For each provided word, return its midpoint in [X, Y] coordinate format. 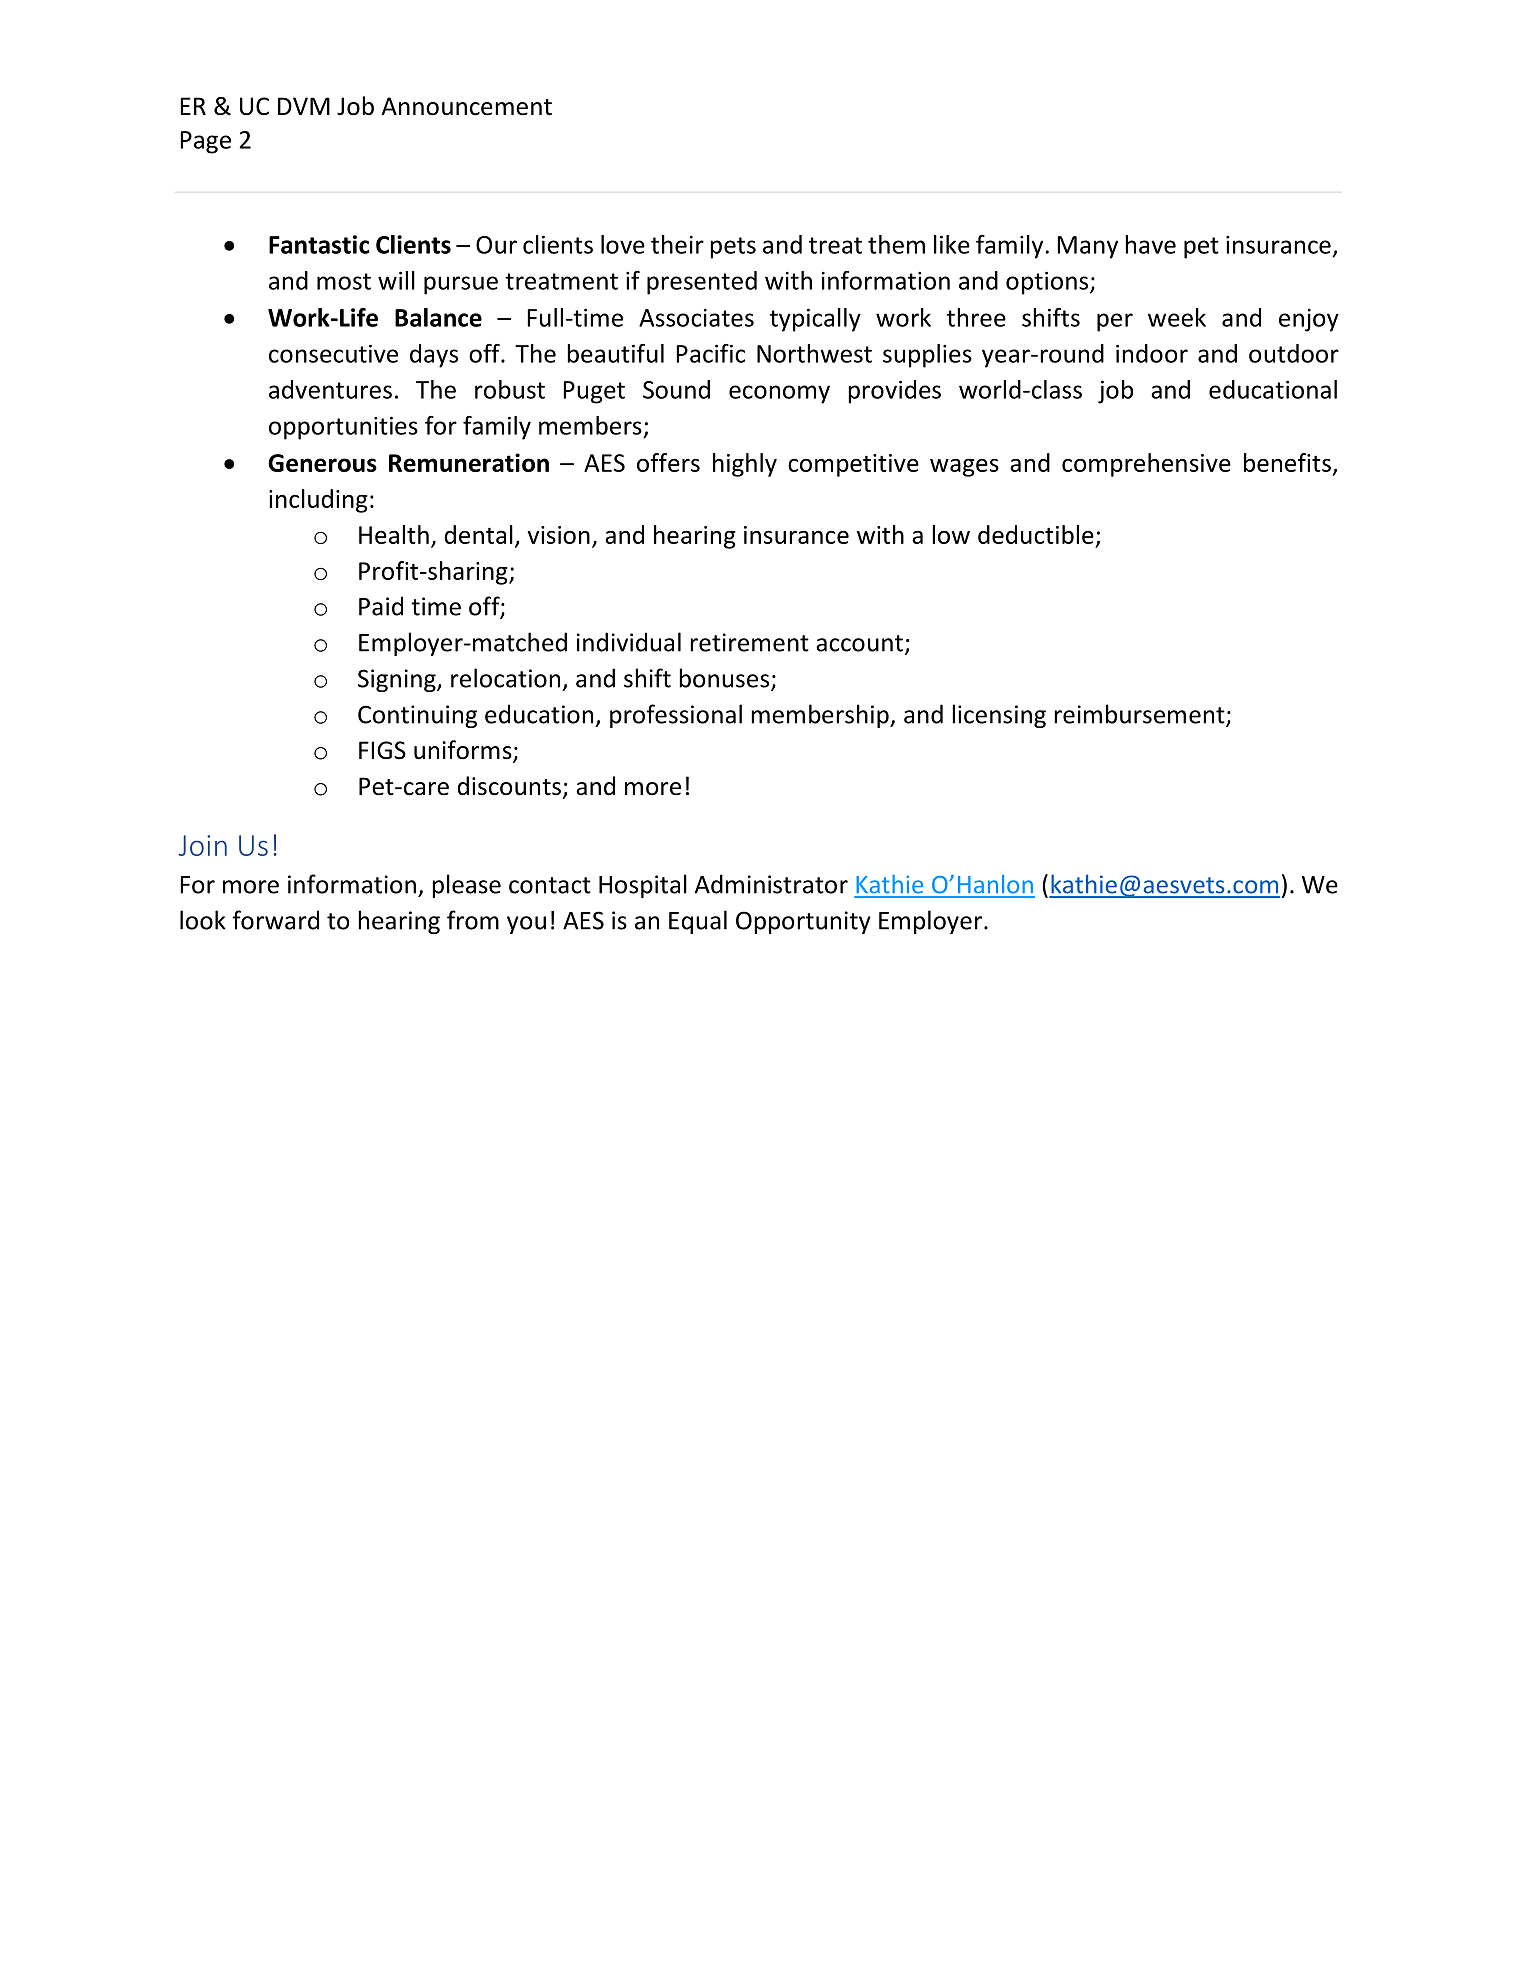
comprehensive [1146, 465]
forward [275, 920]
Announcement [466, 106]
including [318, 501]
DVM [304, 106]
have [1150, 244]
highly [745, 465]
